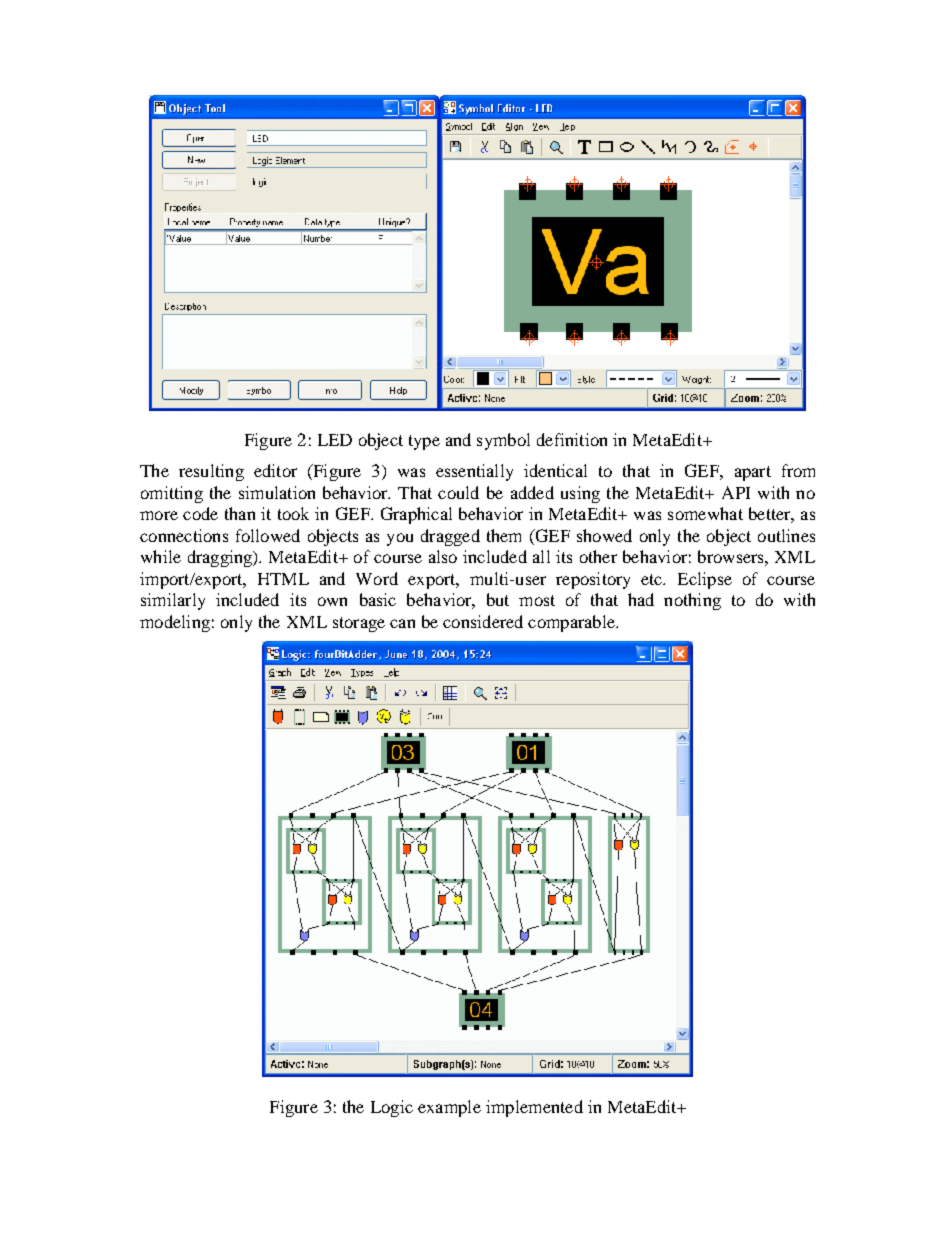 The height and width of the screenshot is (1233, 952). I want to click on implemented, so click(534, 1108).
